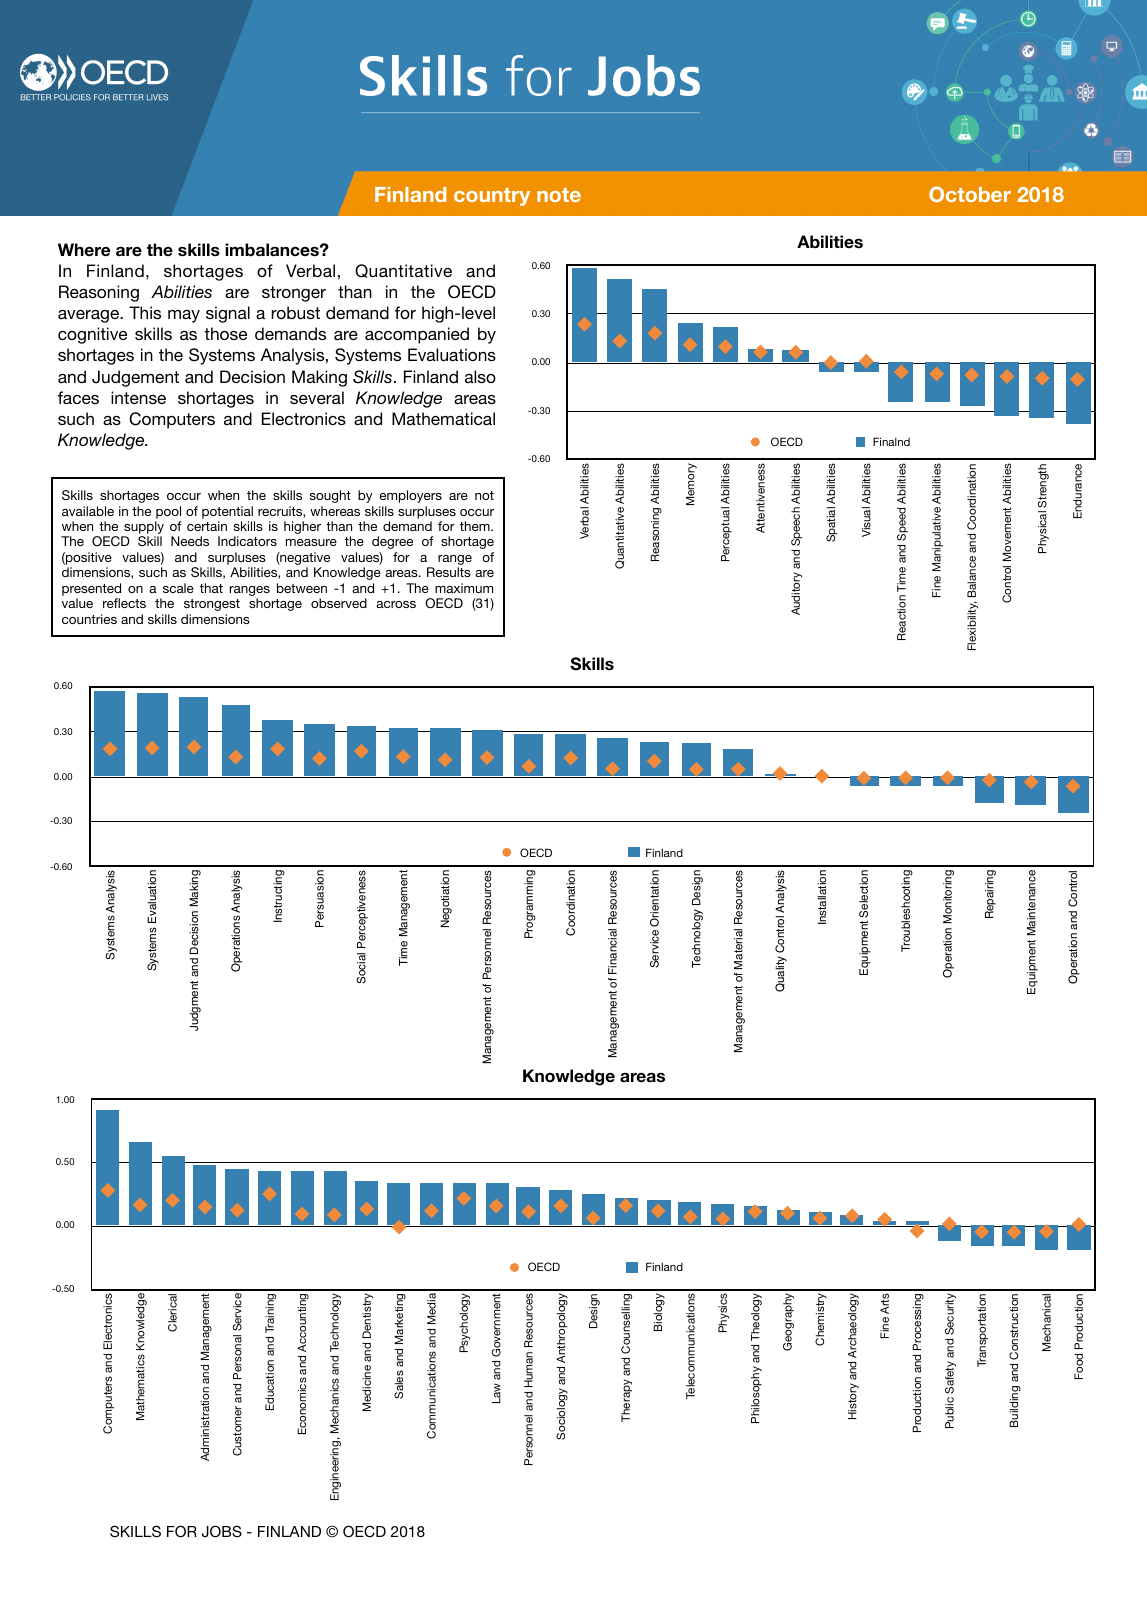 This screenshot has height=1622, width=1147. Describe the element at coordinates (222, 1531) in the screenshot. I see `JOBS` at that location.
